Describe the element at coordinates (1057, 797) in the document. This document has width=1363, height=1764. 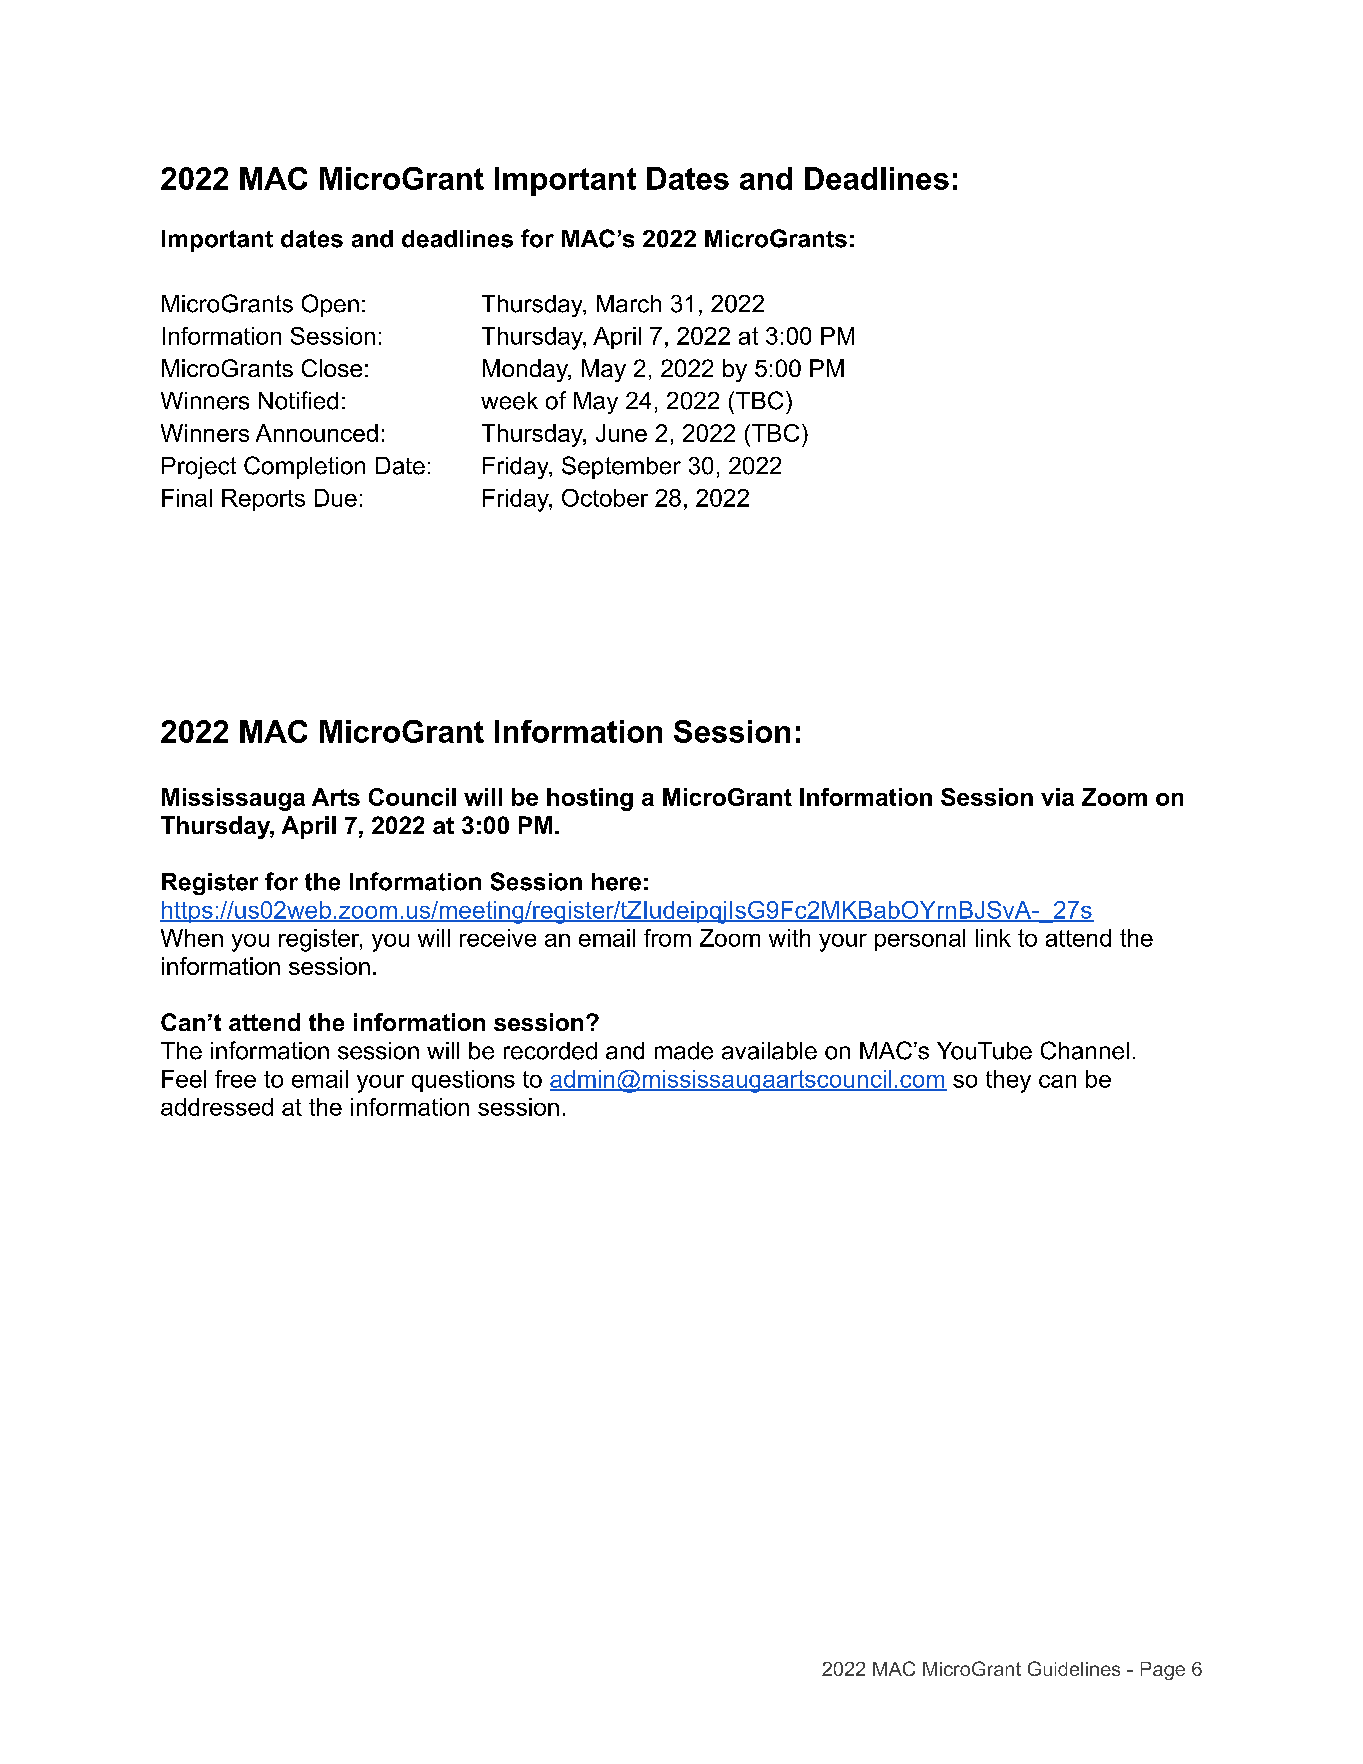
I see `via` at that location.
